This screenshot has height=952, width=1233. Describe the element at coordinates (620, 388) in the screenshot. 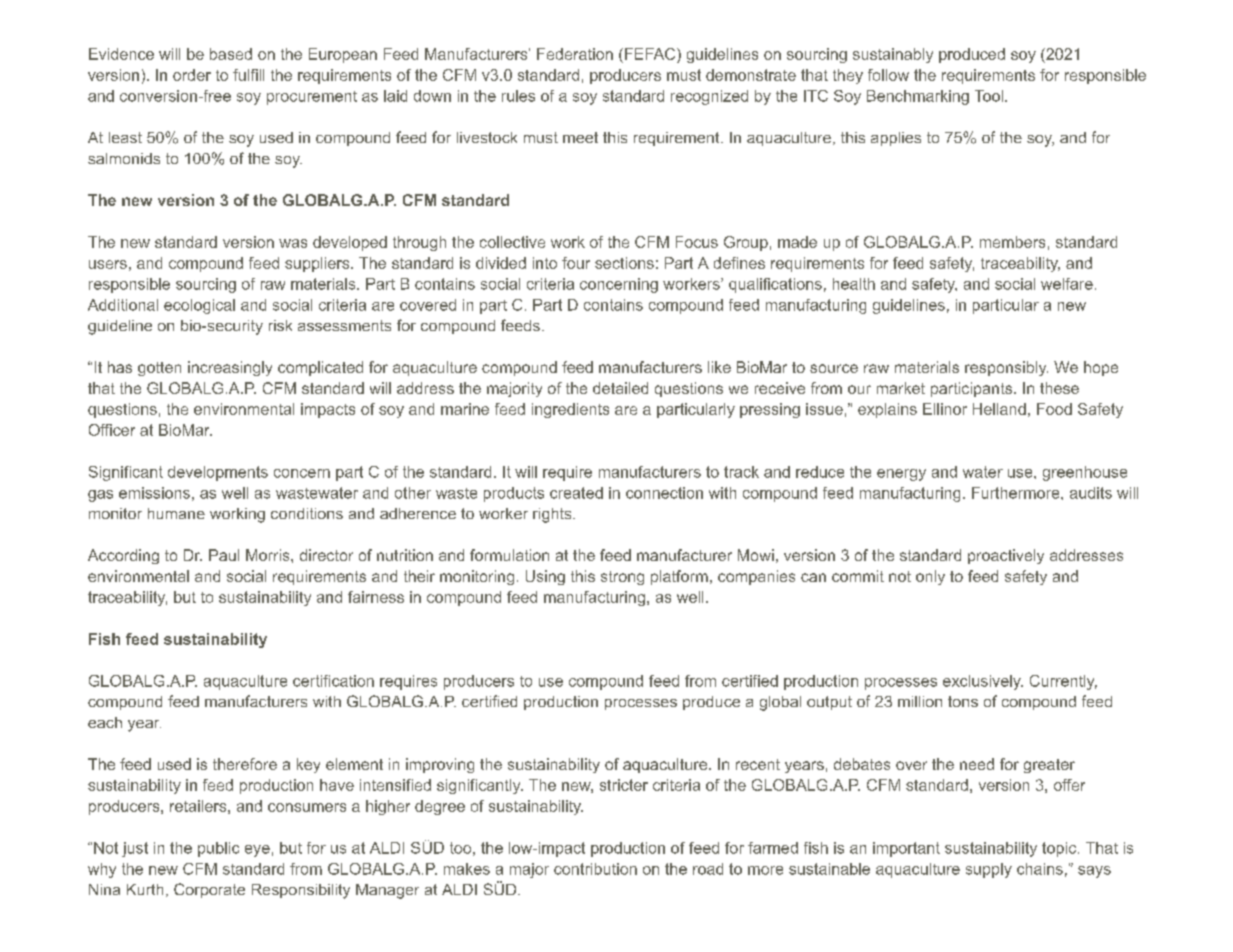

I see `detailed` at that location.
